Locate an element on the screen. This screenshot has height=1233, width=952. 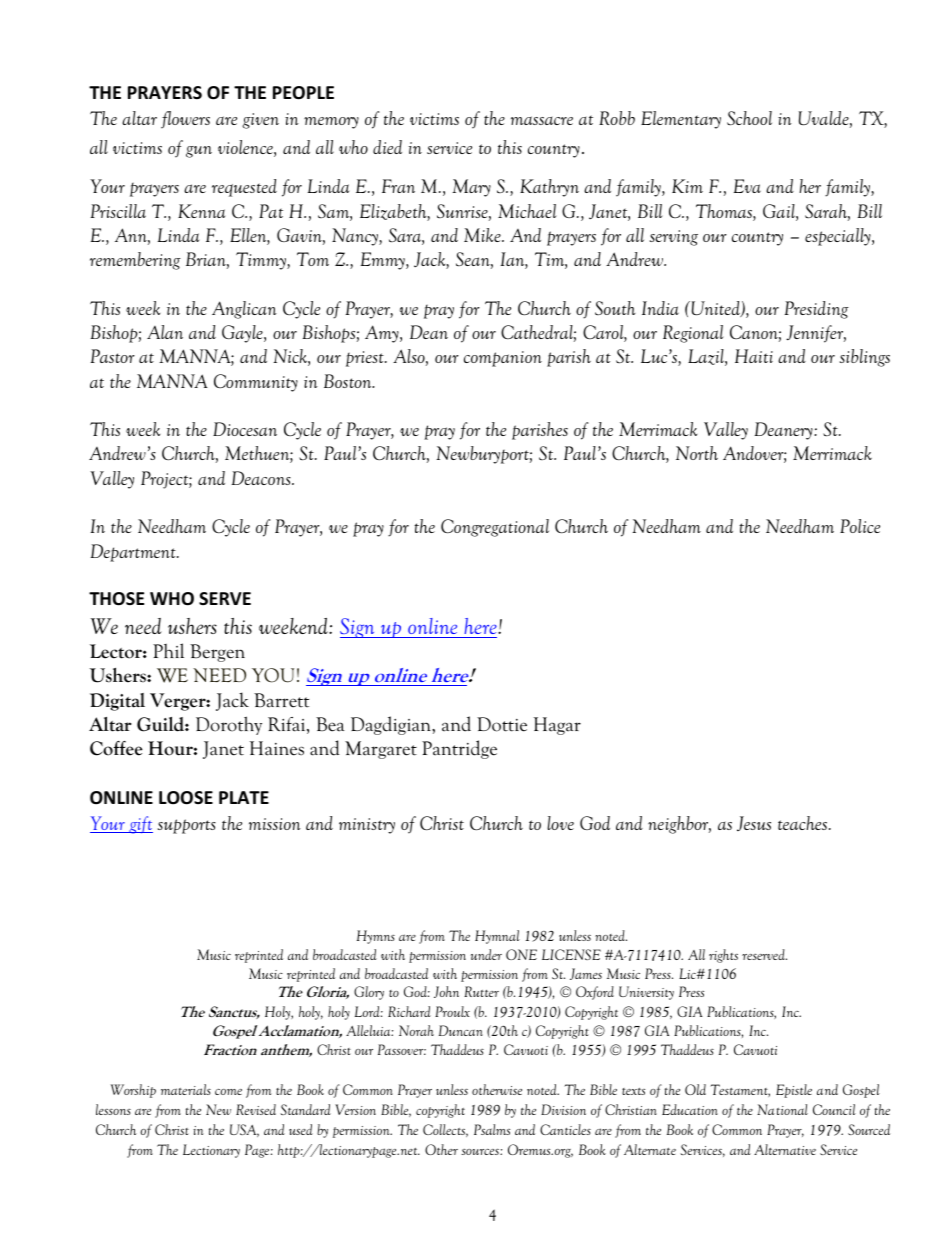
supports is located at coordinates (187, 826).
